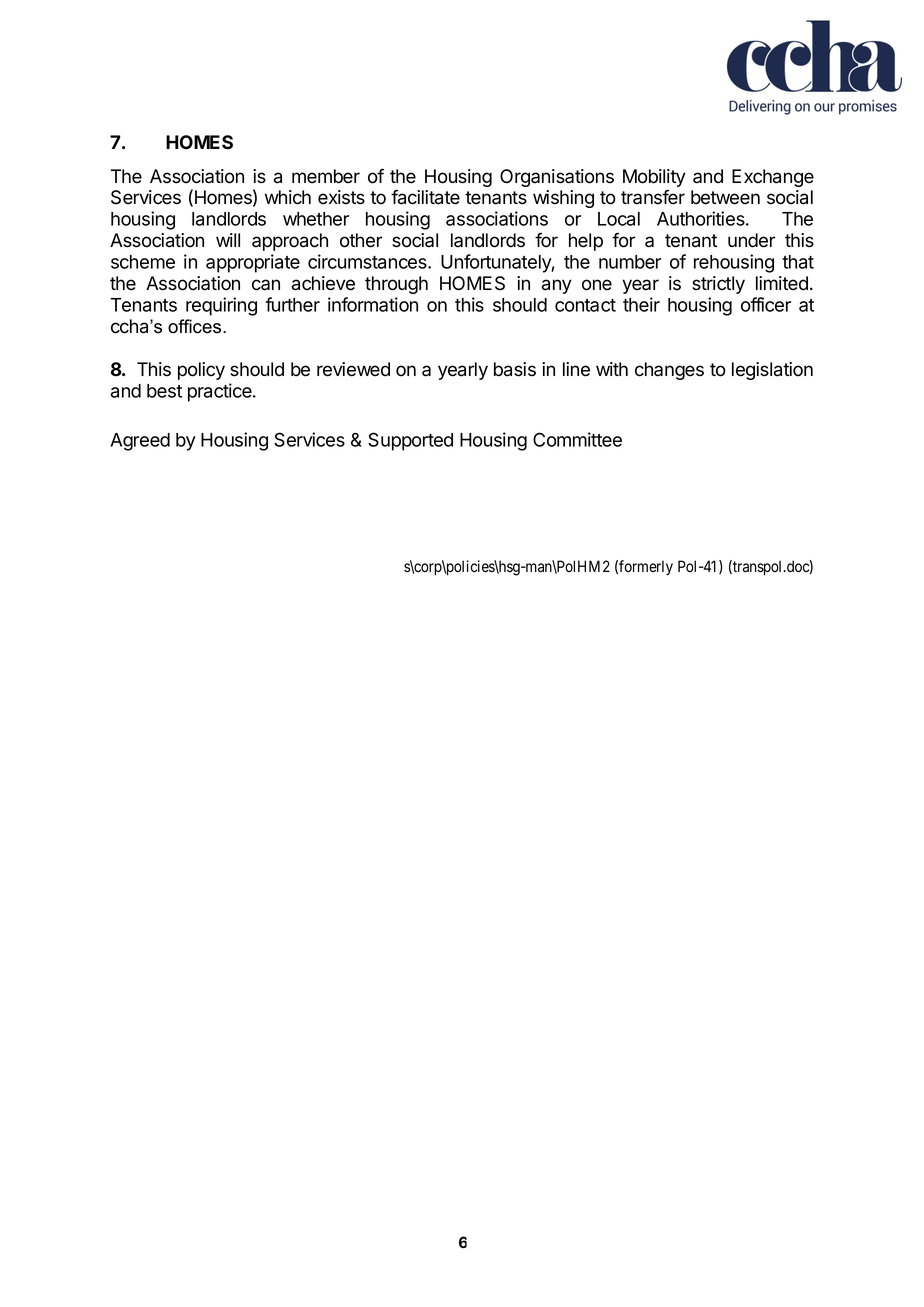 The width and height of the document is (924, 1307). What do you see at coordinates (253, 263) in the document?
I see `appropriate` at bounding box center [253, 263].
